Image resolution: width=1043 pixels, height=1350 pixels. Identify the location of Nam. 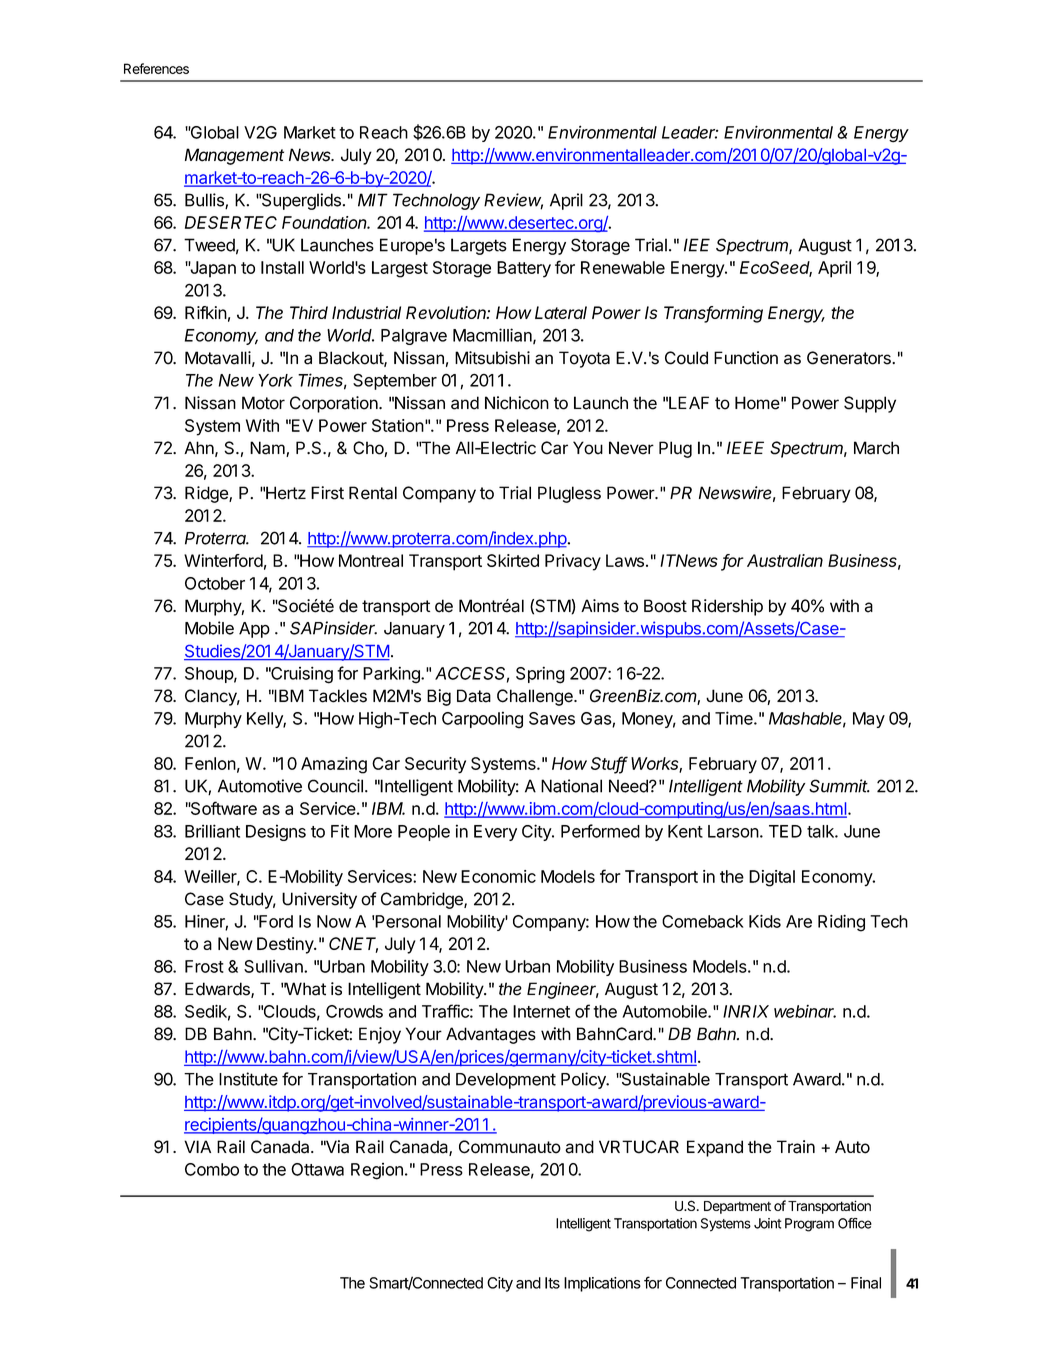
(268, 449).
